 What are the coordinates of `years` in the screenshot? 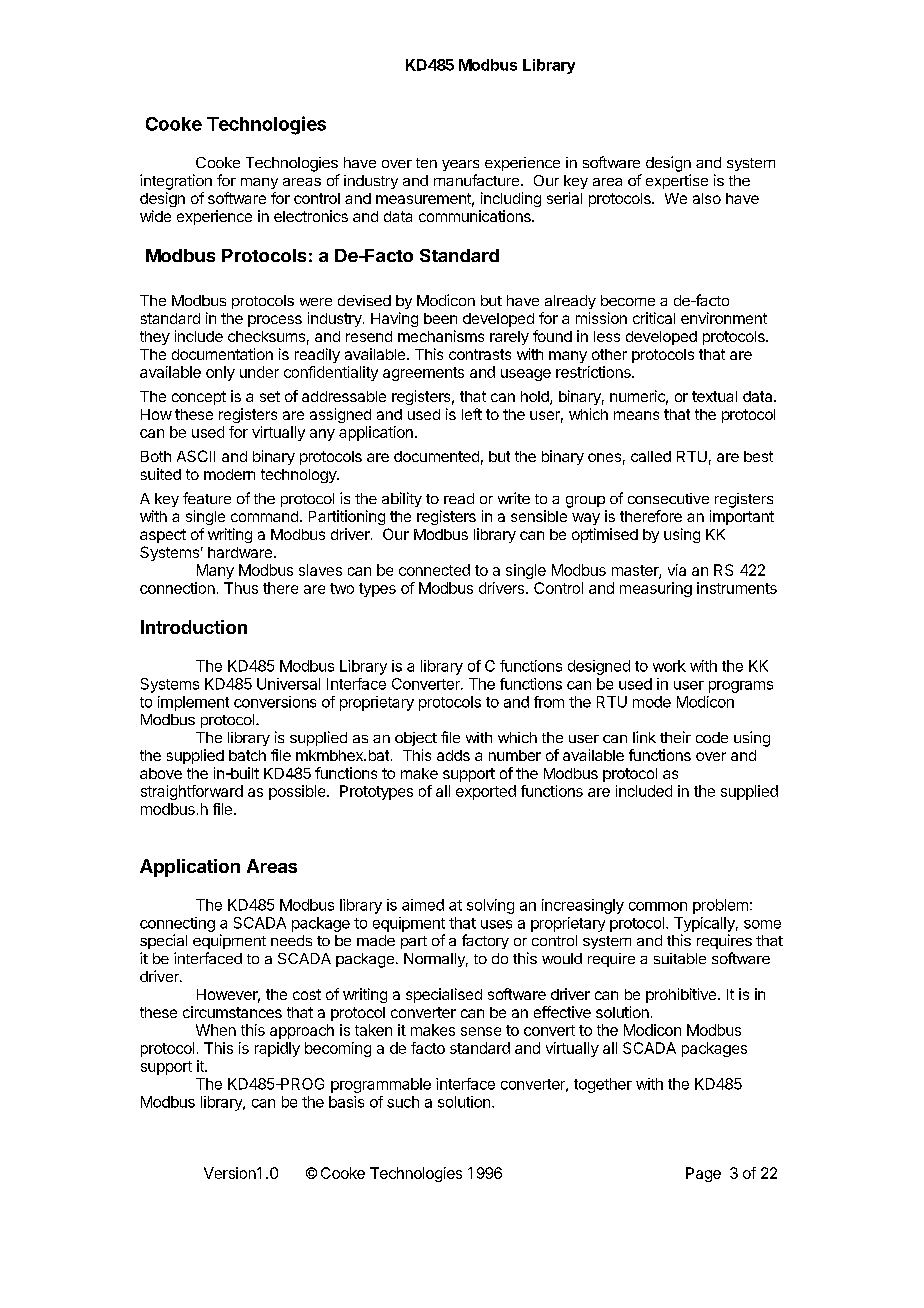 It's located at (460, 165).
